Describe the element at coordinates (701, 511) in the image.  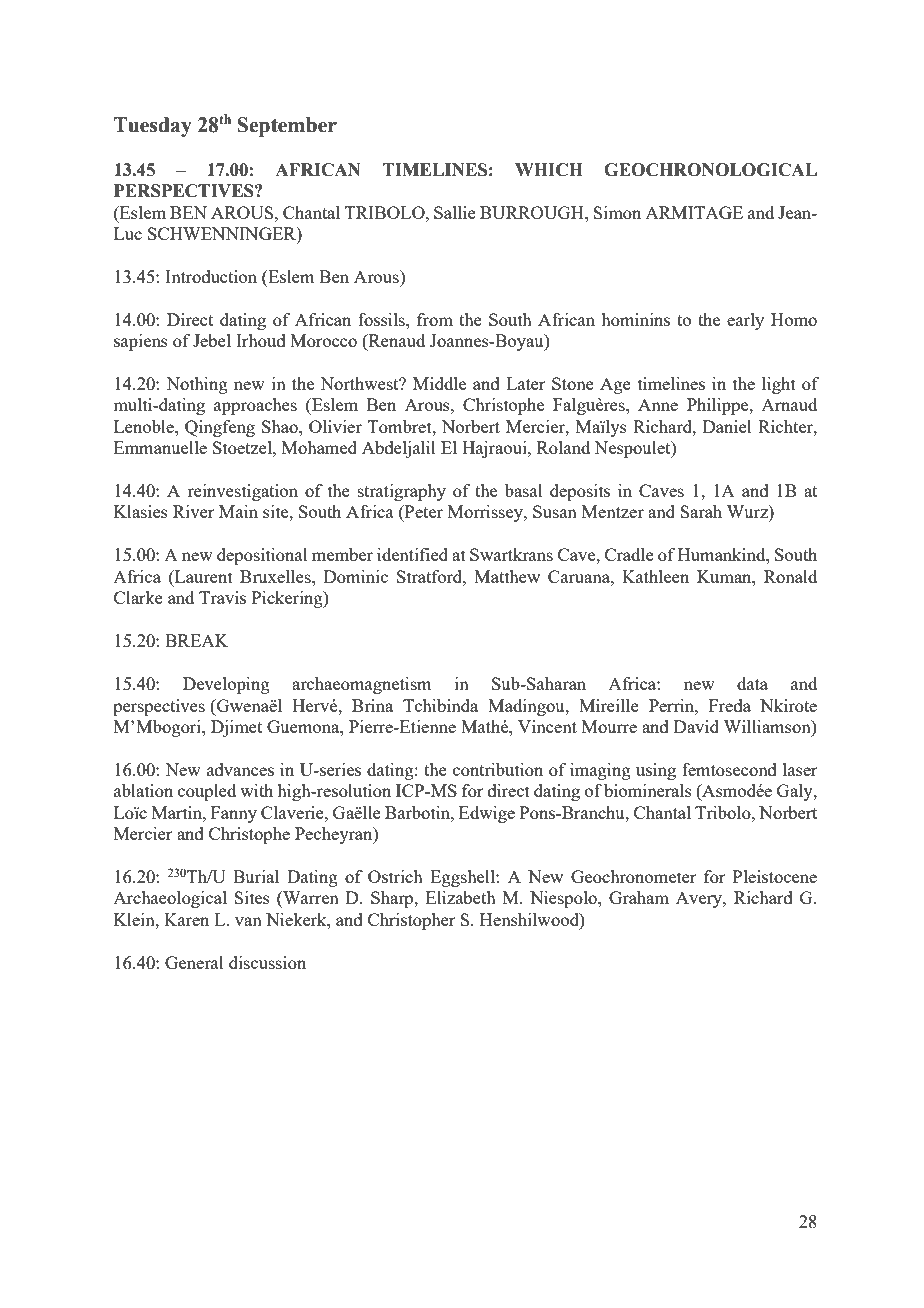
I see `Sarah` at that location.
